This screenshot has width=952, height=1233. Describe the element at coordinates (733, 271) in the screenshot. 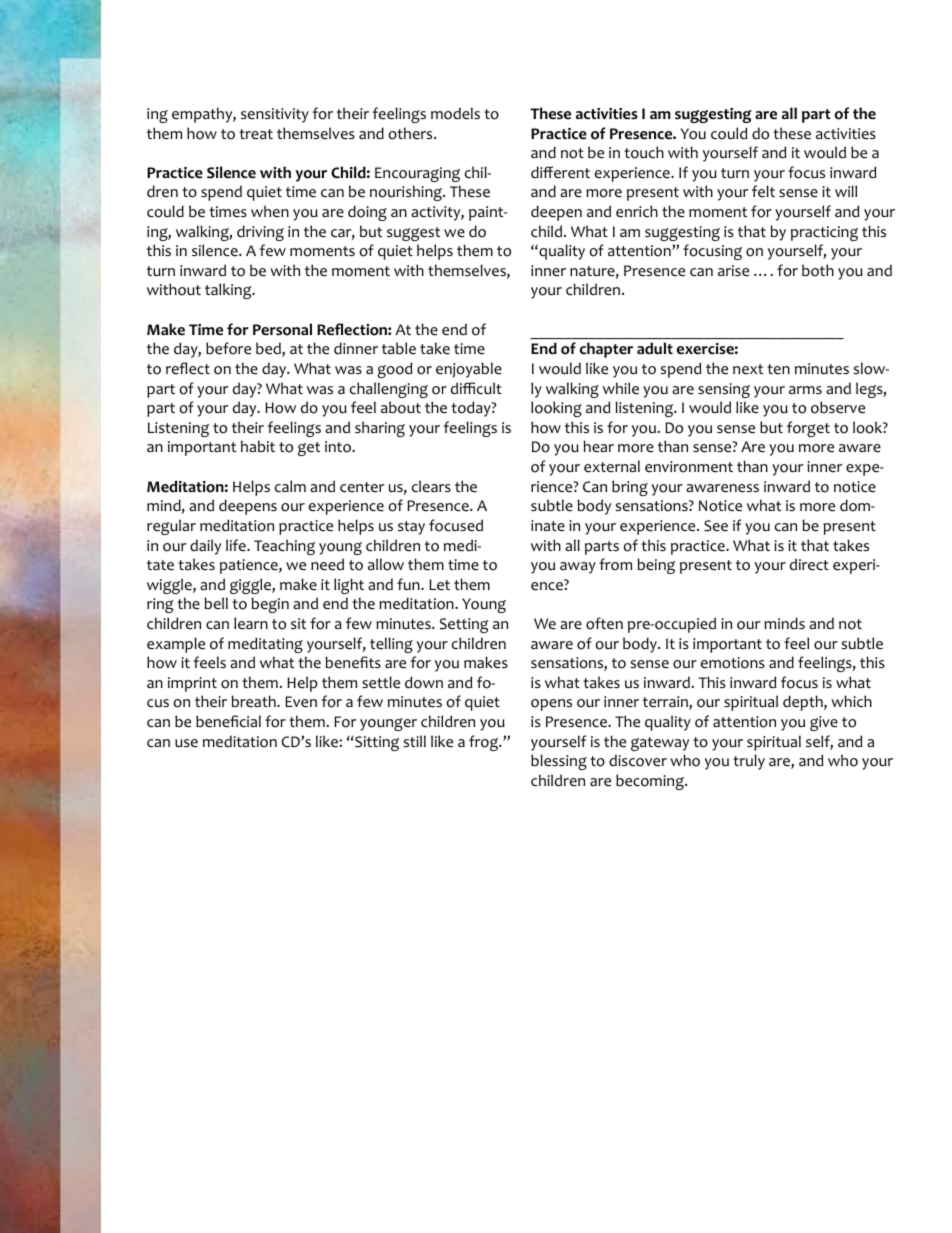

I see `arise` at that location.
